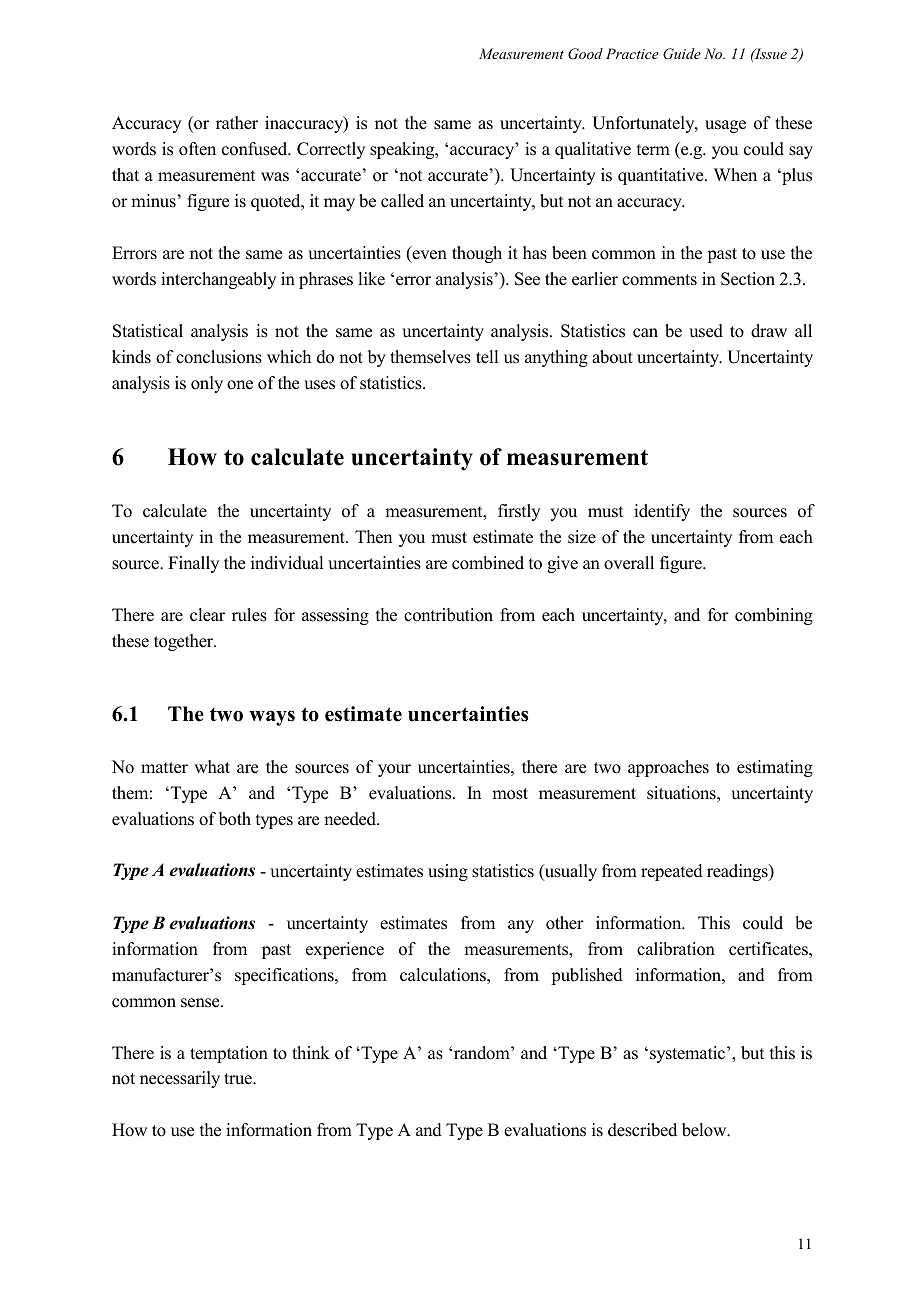  What do you see at coordinates (725, 126) in the page?
I see `usage` at bounding box center [725, 126].
